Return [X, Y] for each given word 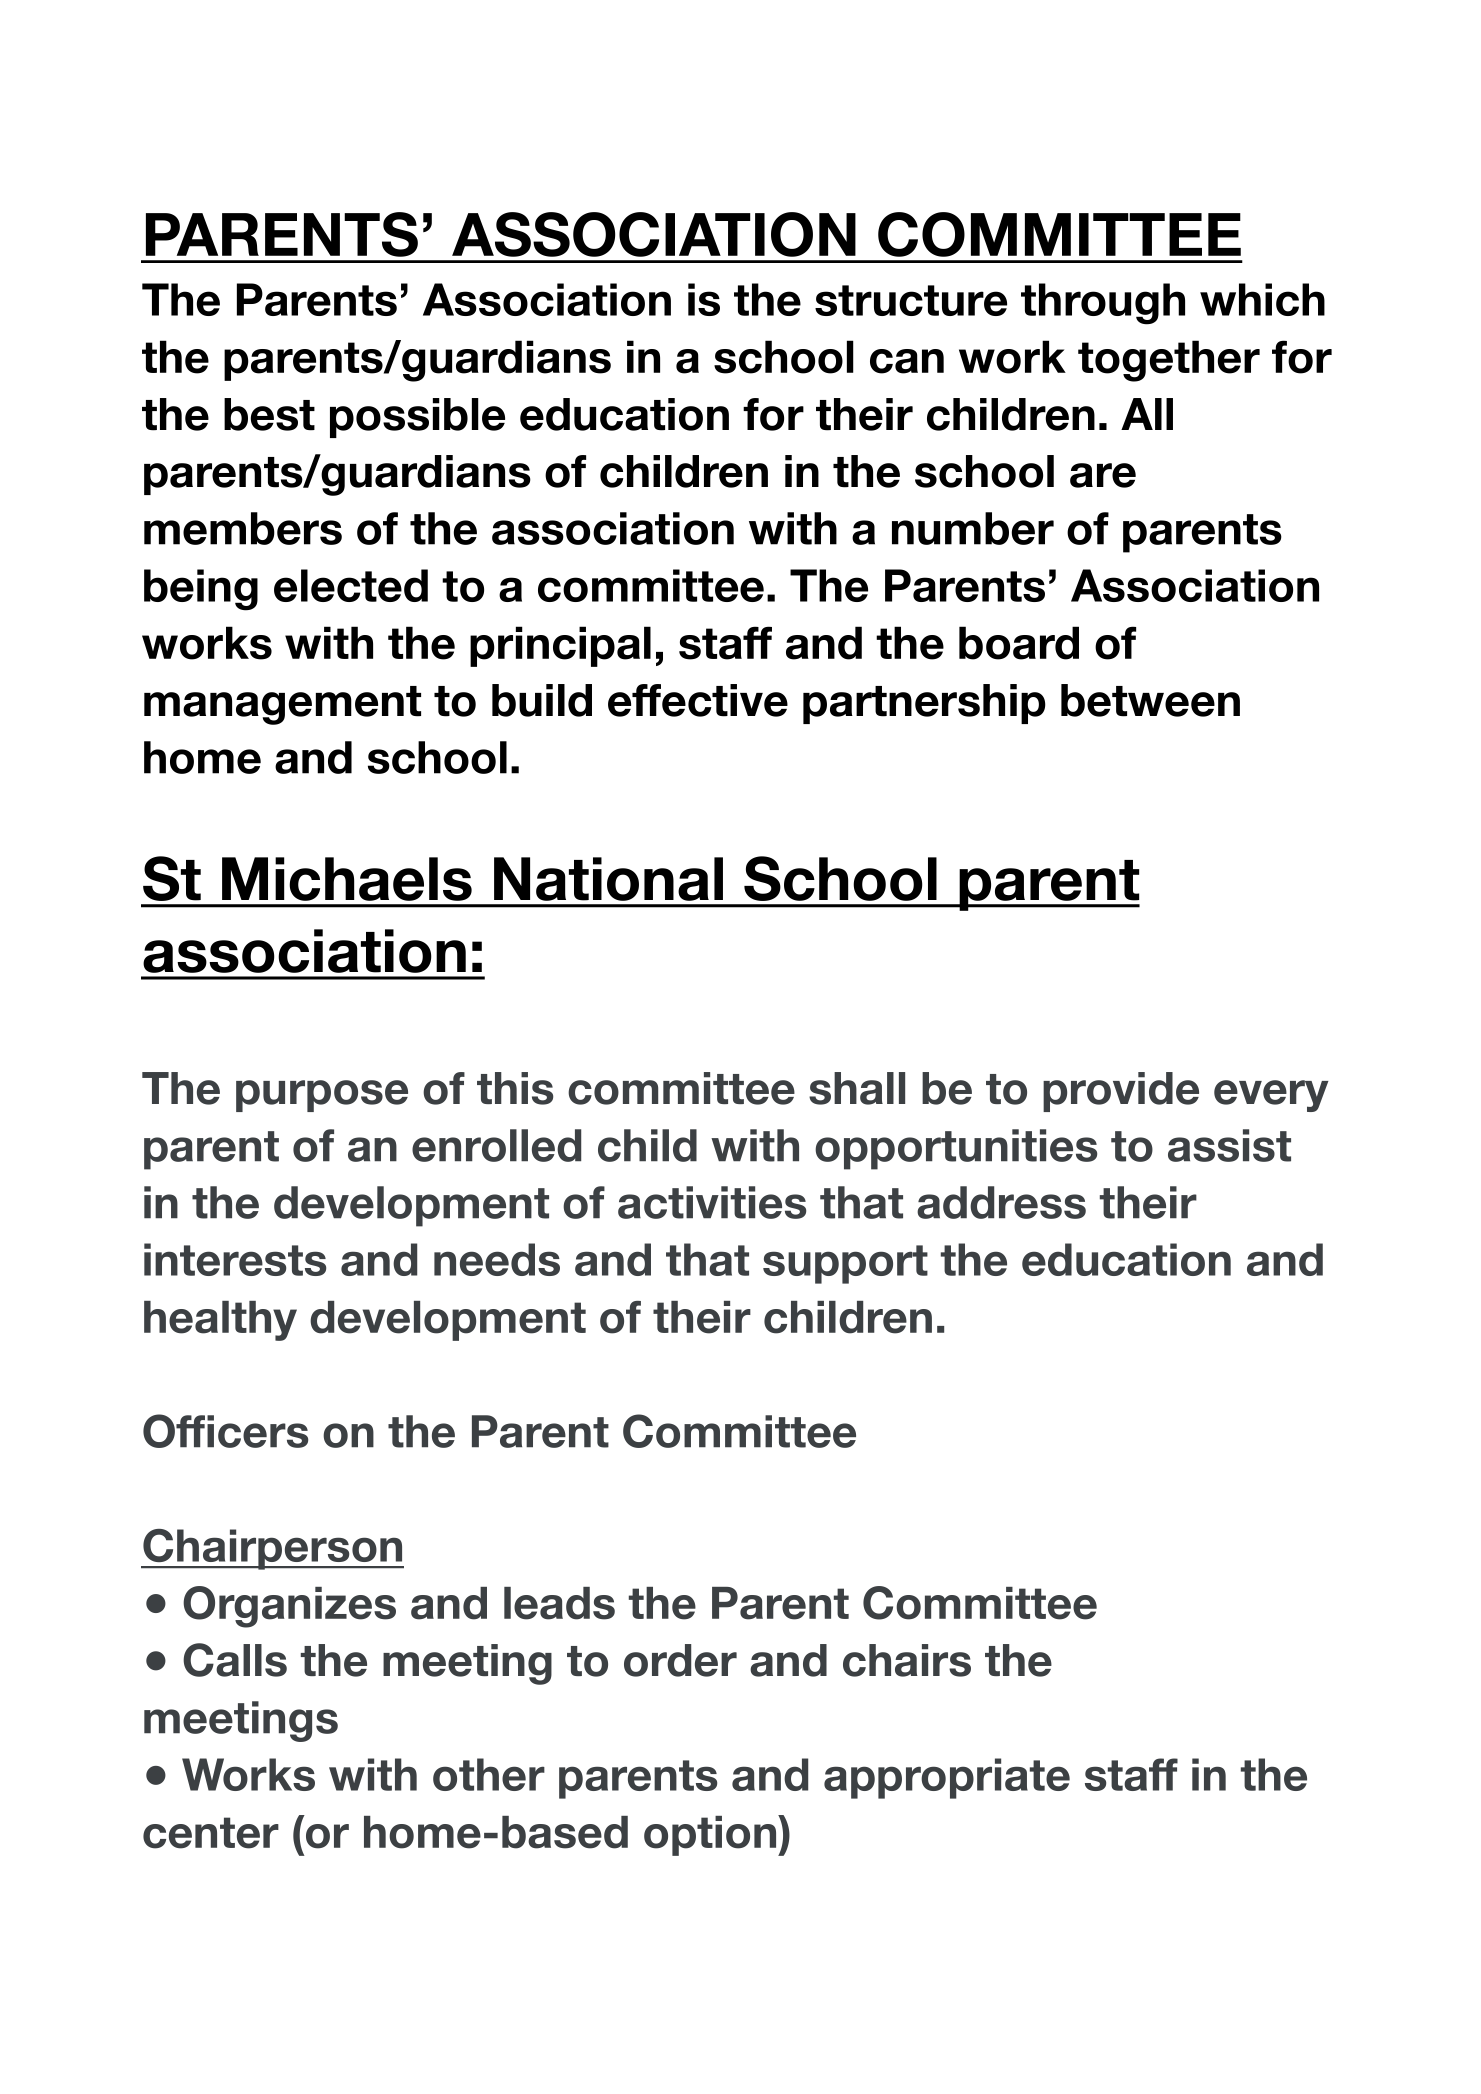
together [1169, 361]
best [269, 414]
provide [1121, 1092]
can [907, 361]
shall [857, 1088]
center [211, 1833]
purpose [322, 1096]
